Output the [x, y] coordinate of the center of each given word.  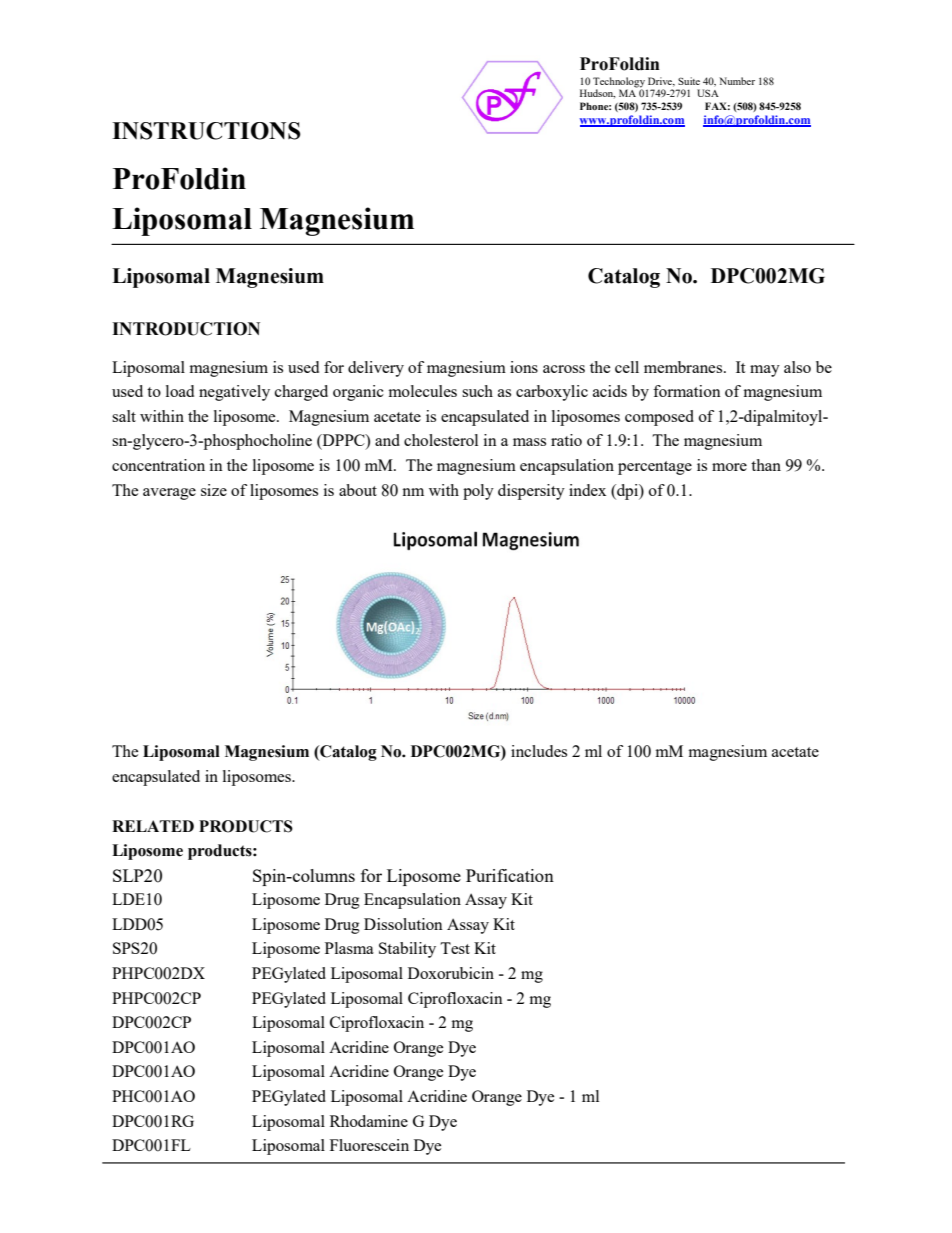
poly [478, 492]
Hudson [597, 93]
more [729, 467]
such [477, 391]
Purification [510, 875]
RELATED [153, 826]
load [180, 391]
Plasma [349, 948]
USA [708, 93]
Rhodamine [369, 1121]
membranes [684, 367]
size [214, 490]
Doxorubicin [451, 973]
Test [455, 948]
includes [539, 751]
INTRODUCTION [186, 329]
